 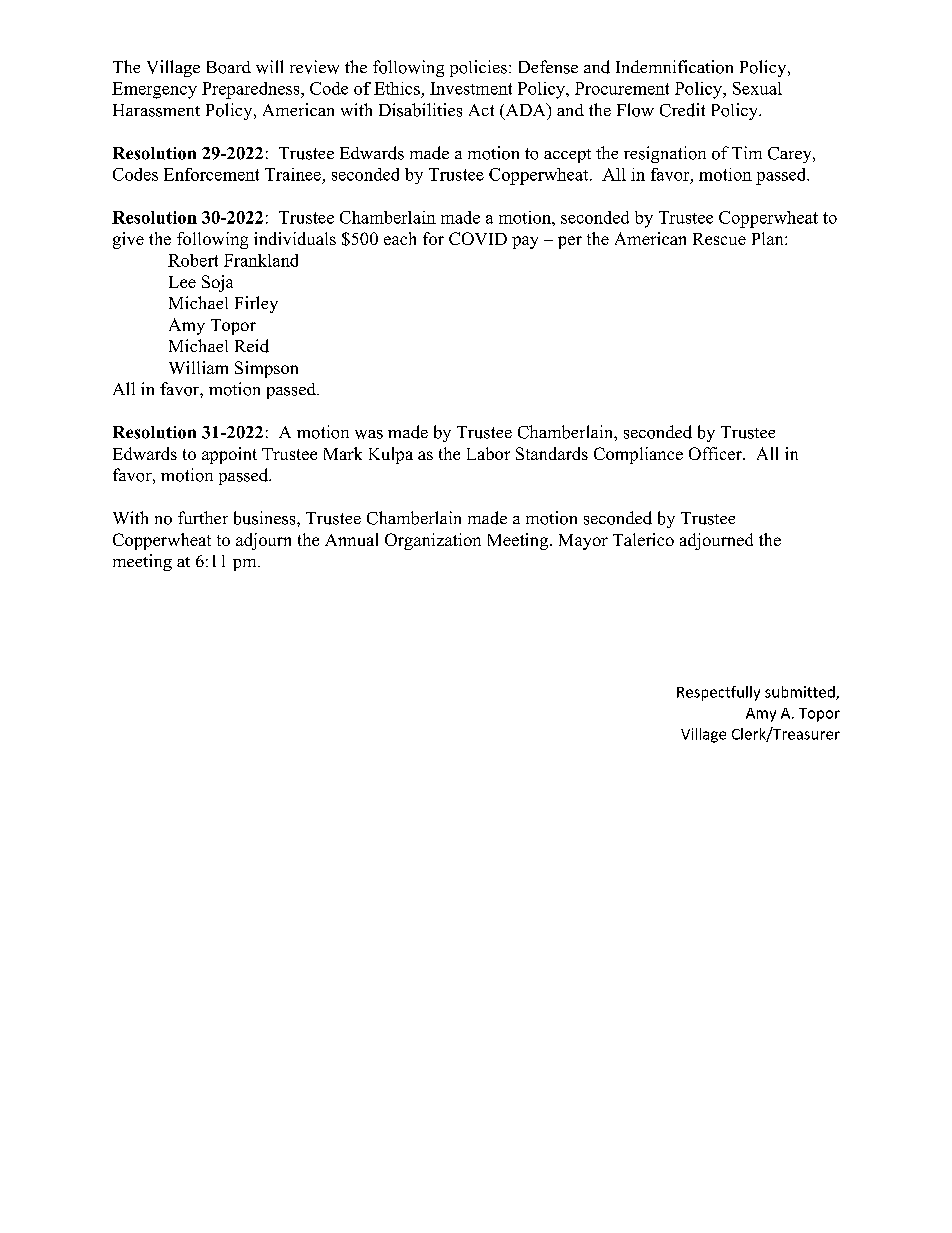 I want to click on Sexual, so click(x=757, y=88).
